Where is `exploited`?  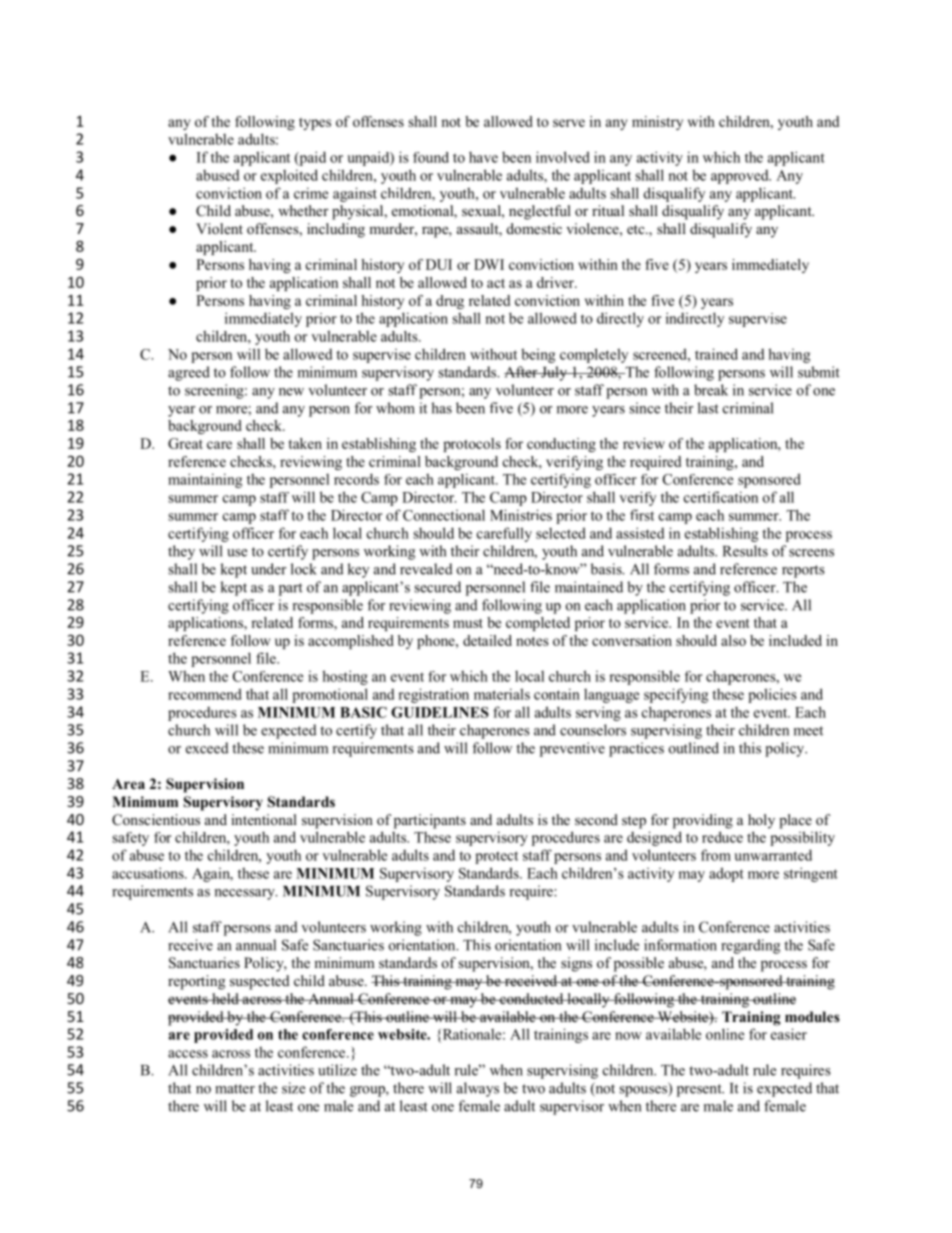 exploited is located at coordinates (289, 176).
